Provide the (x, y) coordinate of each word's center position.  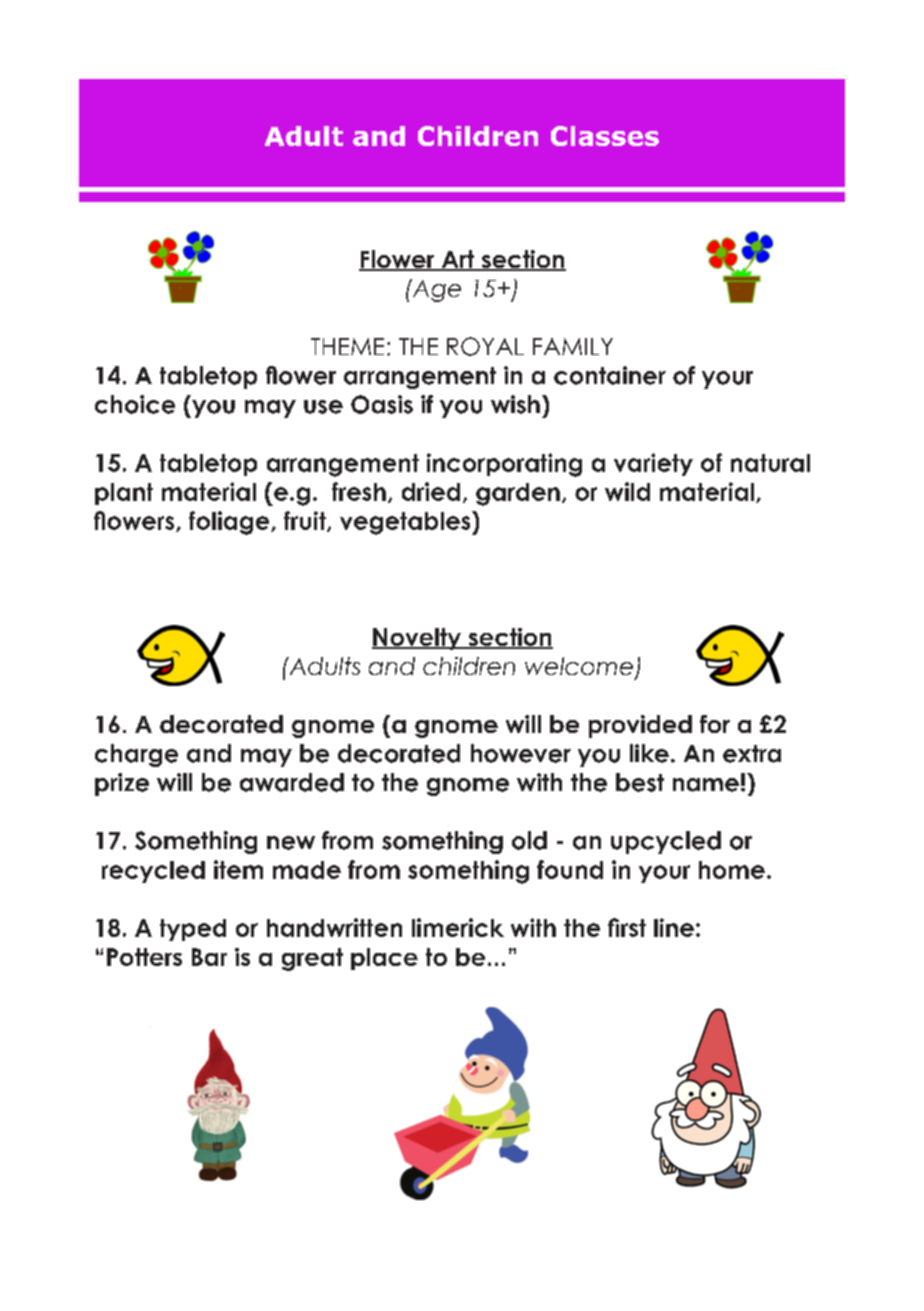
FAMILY (573, 346)
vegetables (406, 523)
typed (193, 930)
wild (627, 491)
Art (457, 260)
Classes (605, 136)
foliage (230, 523)
